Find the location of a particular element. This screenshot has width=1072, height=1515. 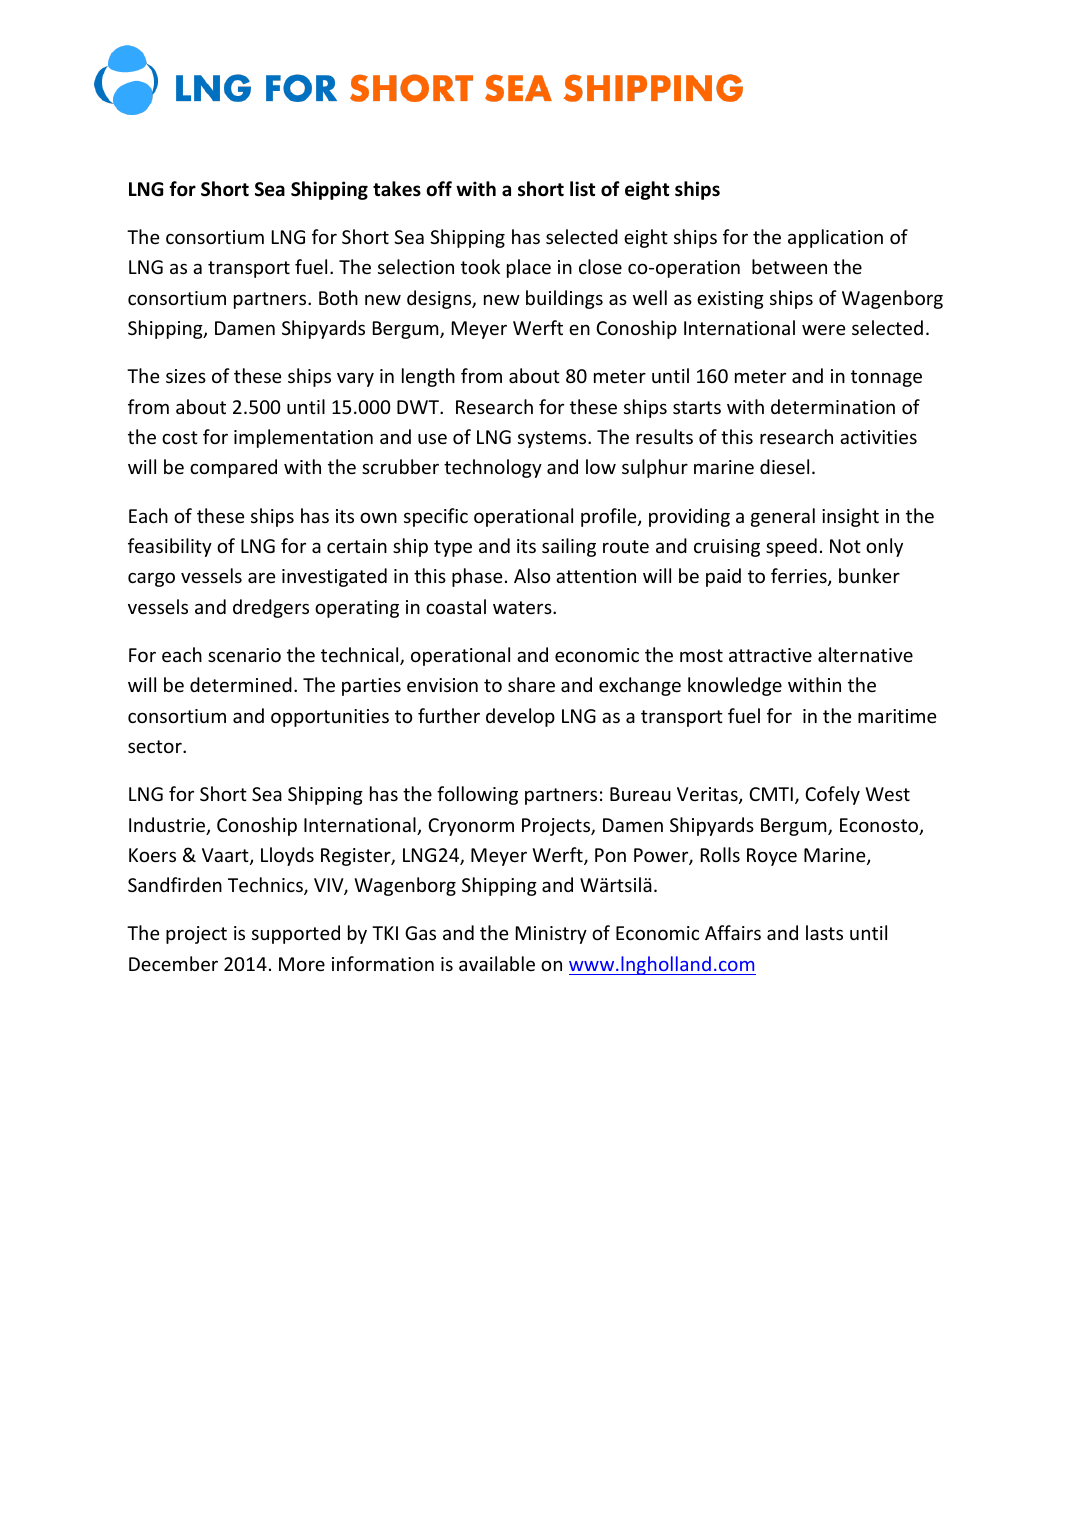

supported is located at coordinates (296, 934).
